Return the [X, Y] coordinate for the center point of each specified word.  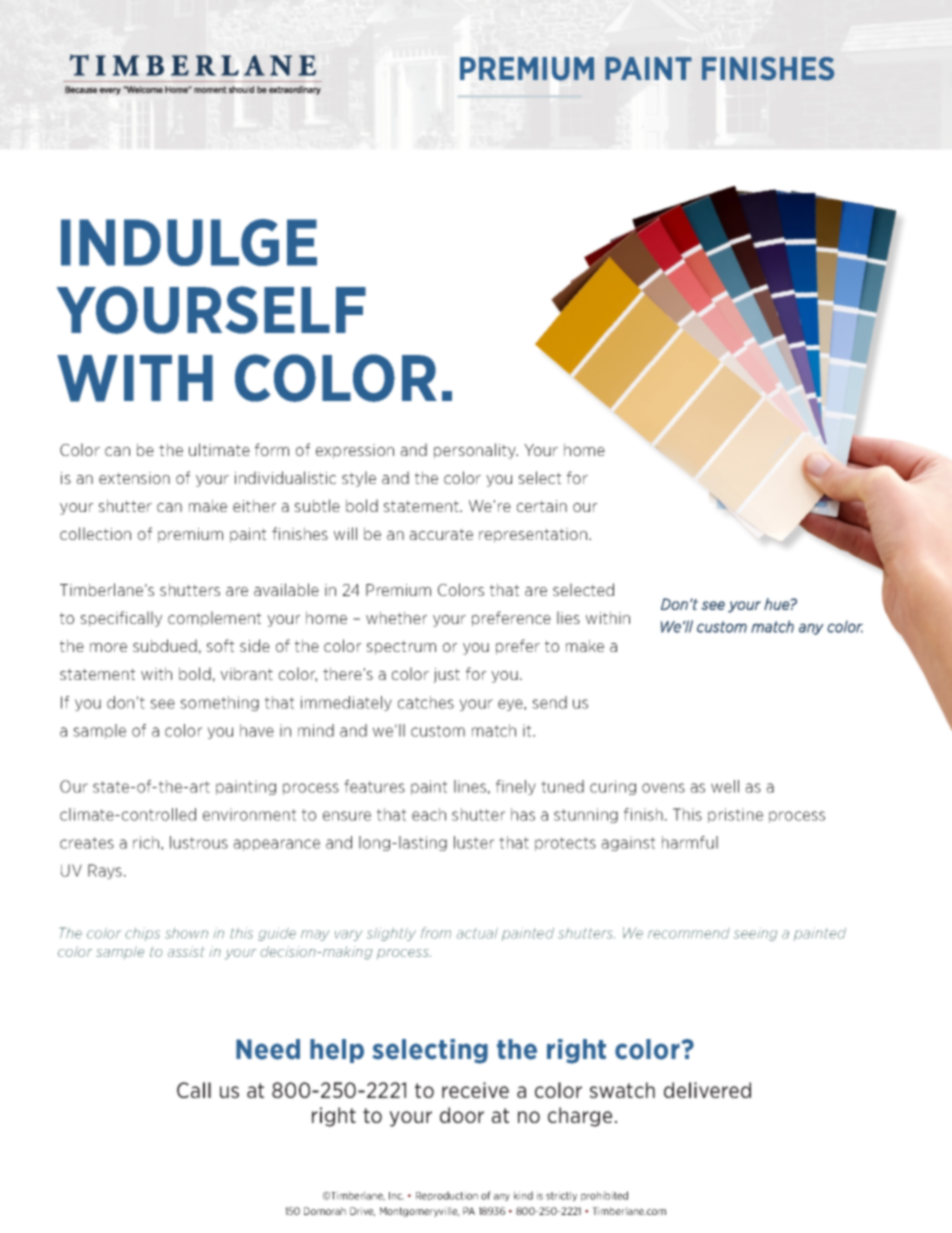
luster [474, 842]
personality [476, 451]
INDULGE [189, 242]
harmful [690, 842]
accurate [441, 534]
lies [568, 617]
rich [146, 842]
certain [542, 506]
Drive [362, 1212]
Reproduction [447, 1196]
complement [214, 619]
